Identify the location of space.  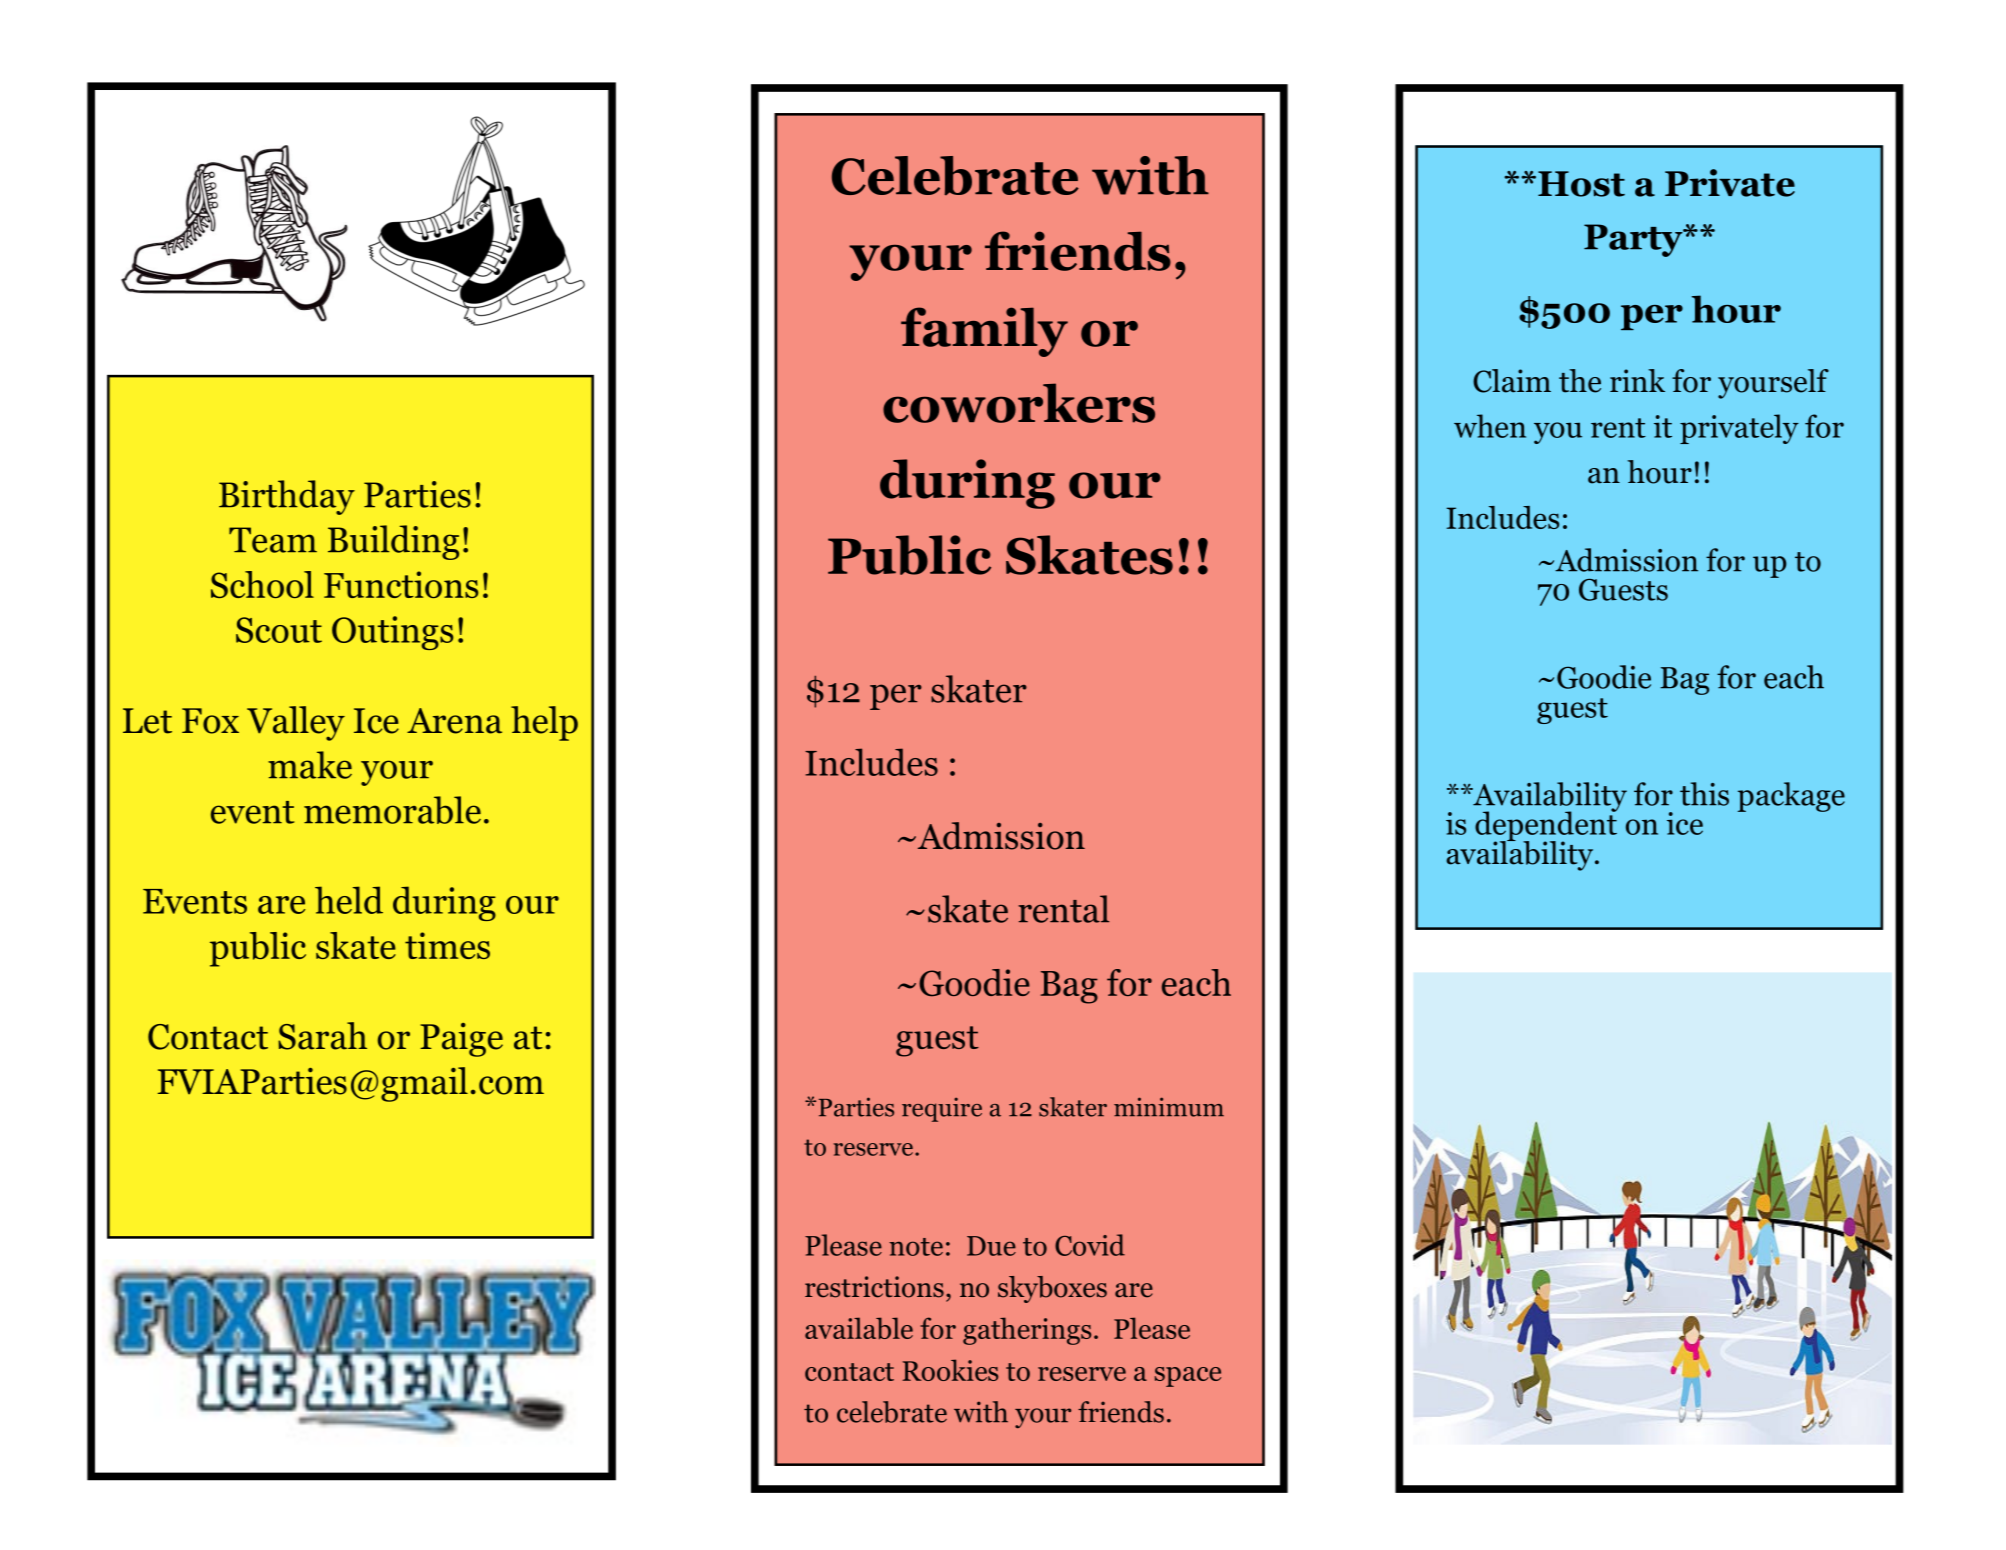
(1188, 1377).
